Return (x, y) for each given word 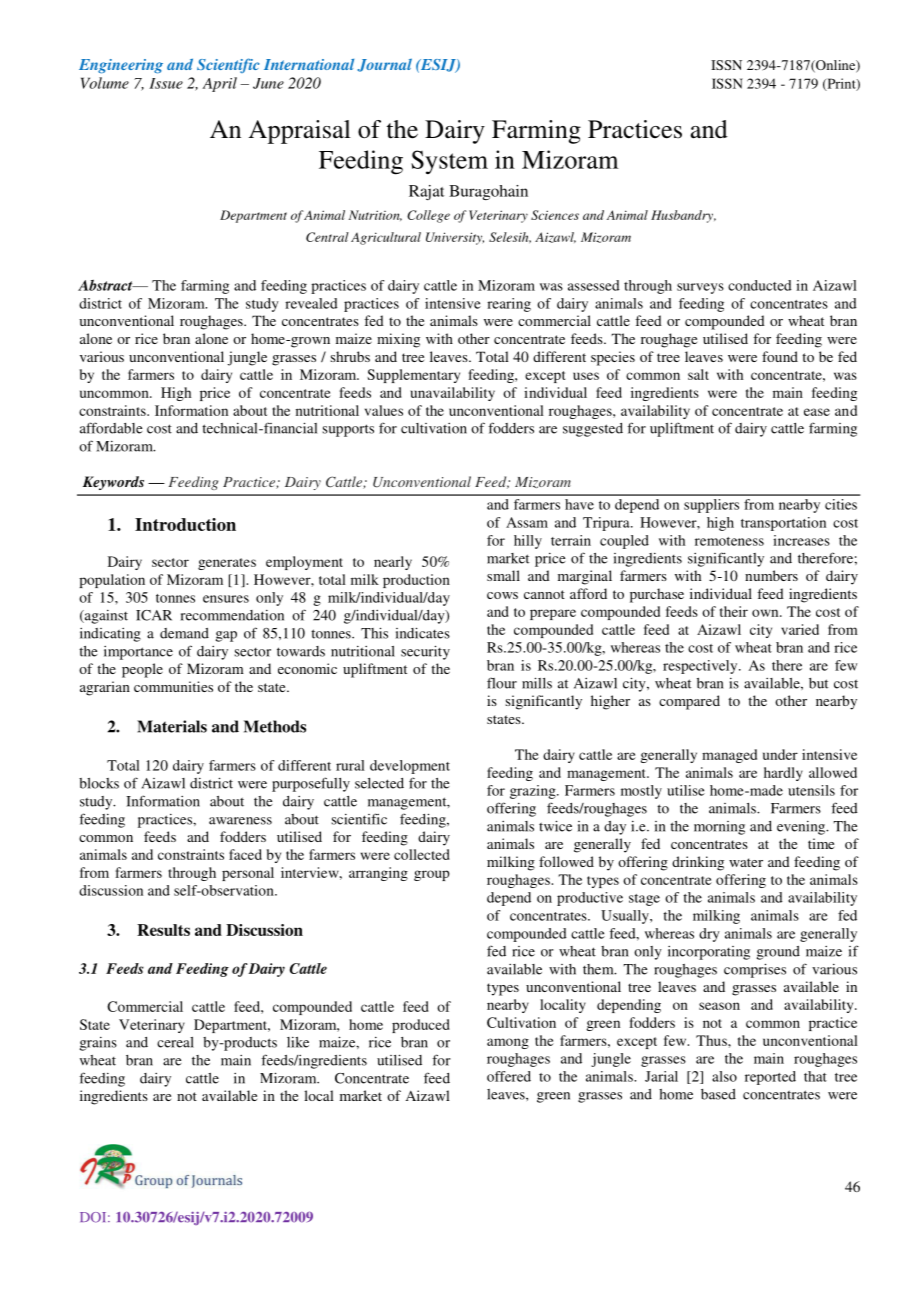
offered (509, 1076)
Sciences (555, 215)
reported (770, 1078)
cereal (175, 1042)
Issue (166, 83)
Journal (385, 65)
